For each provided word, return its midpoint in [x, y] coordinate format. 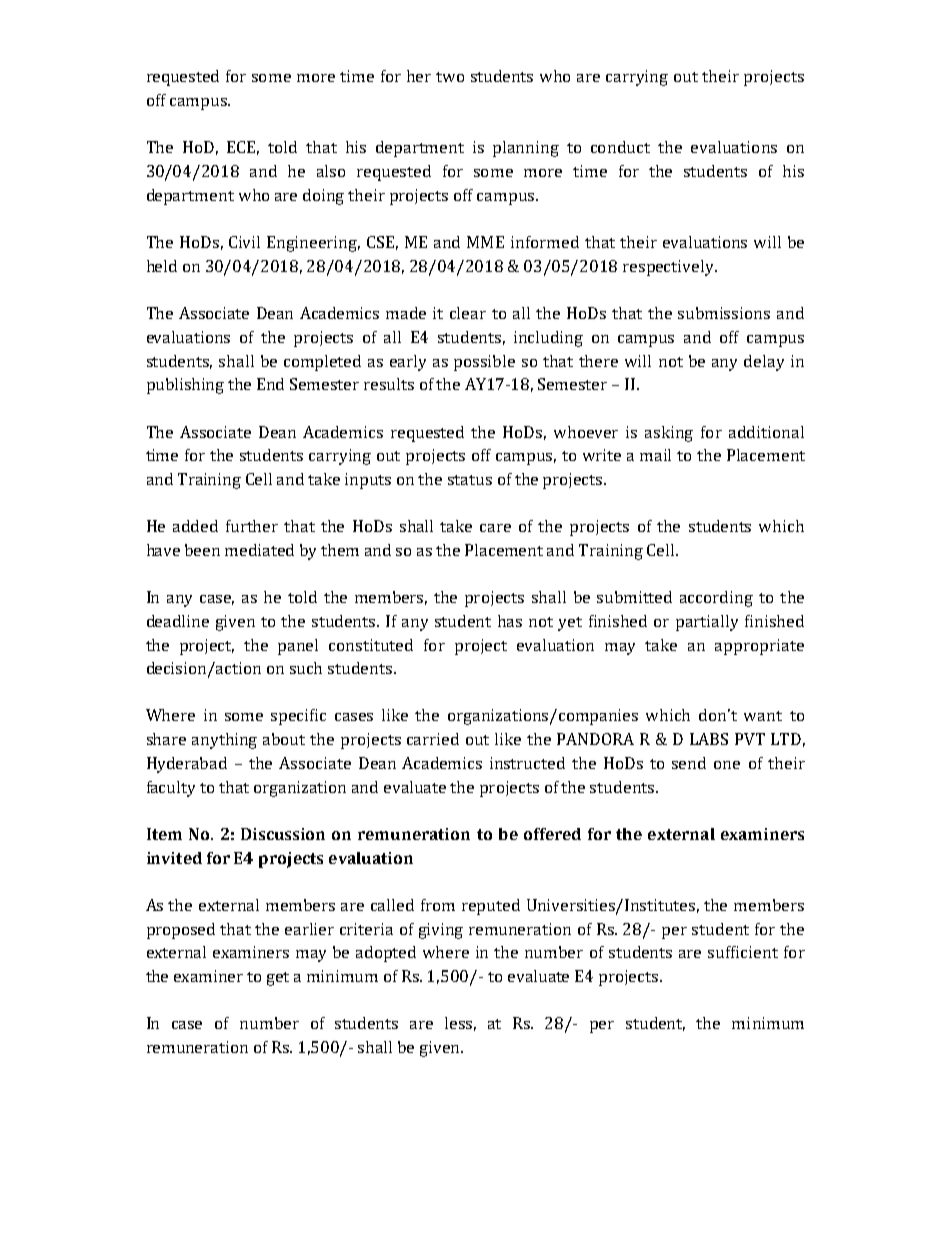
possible [484, 363]
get [278, 979]
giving [441, 931]
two [450, 77]
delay [764, 363]
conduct [620, 147]
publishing [185, 386]
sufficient [743, 952]
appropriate [759, 647]
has [510, 621]
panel [298, 647]
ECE [243, 148]
